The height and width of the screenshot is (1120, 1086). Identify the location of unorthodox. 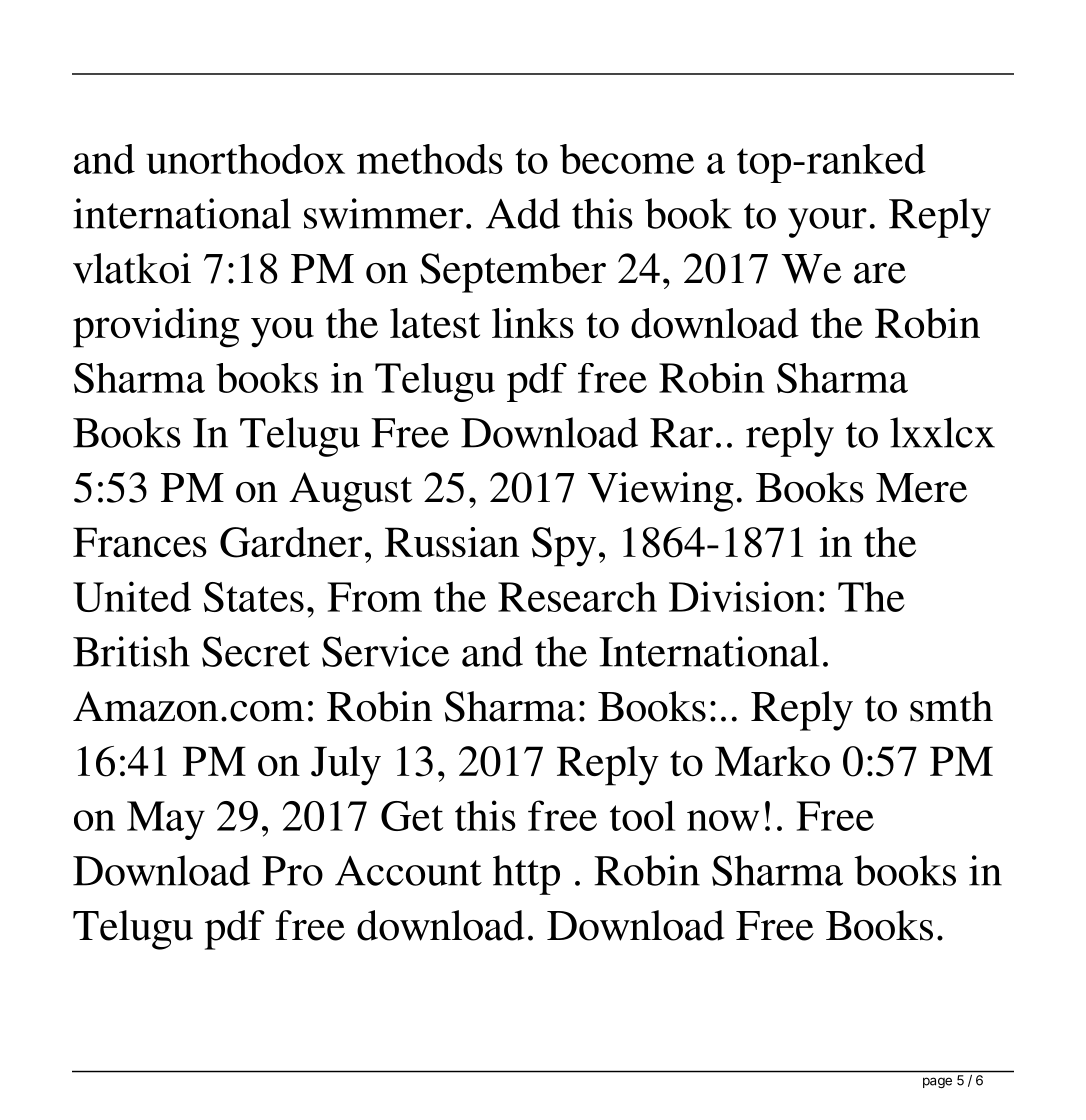
(245, 159).
